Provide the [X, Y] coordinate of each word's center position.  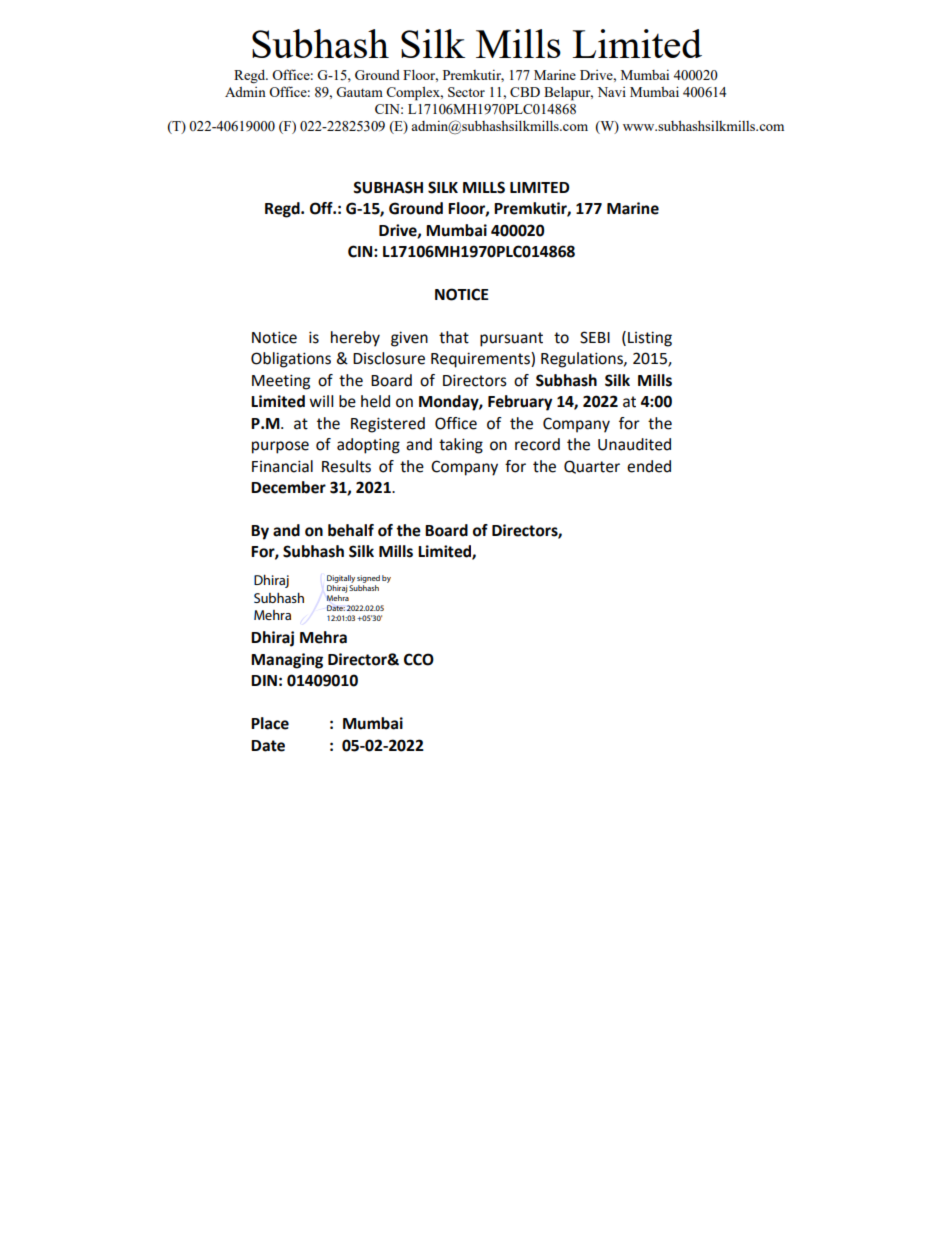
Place [270, 723]
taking [461, 446]
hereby [355, 339]
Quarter [592, 467]
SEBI [595, 337]
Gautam [359, 92]
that [454, 337]
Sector [466, 92]
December [288, 487]
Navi [612, 92]
